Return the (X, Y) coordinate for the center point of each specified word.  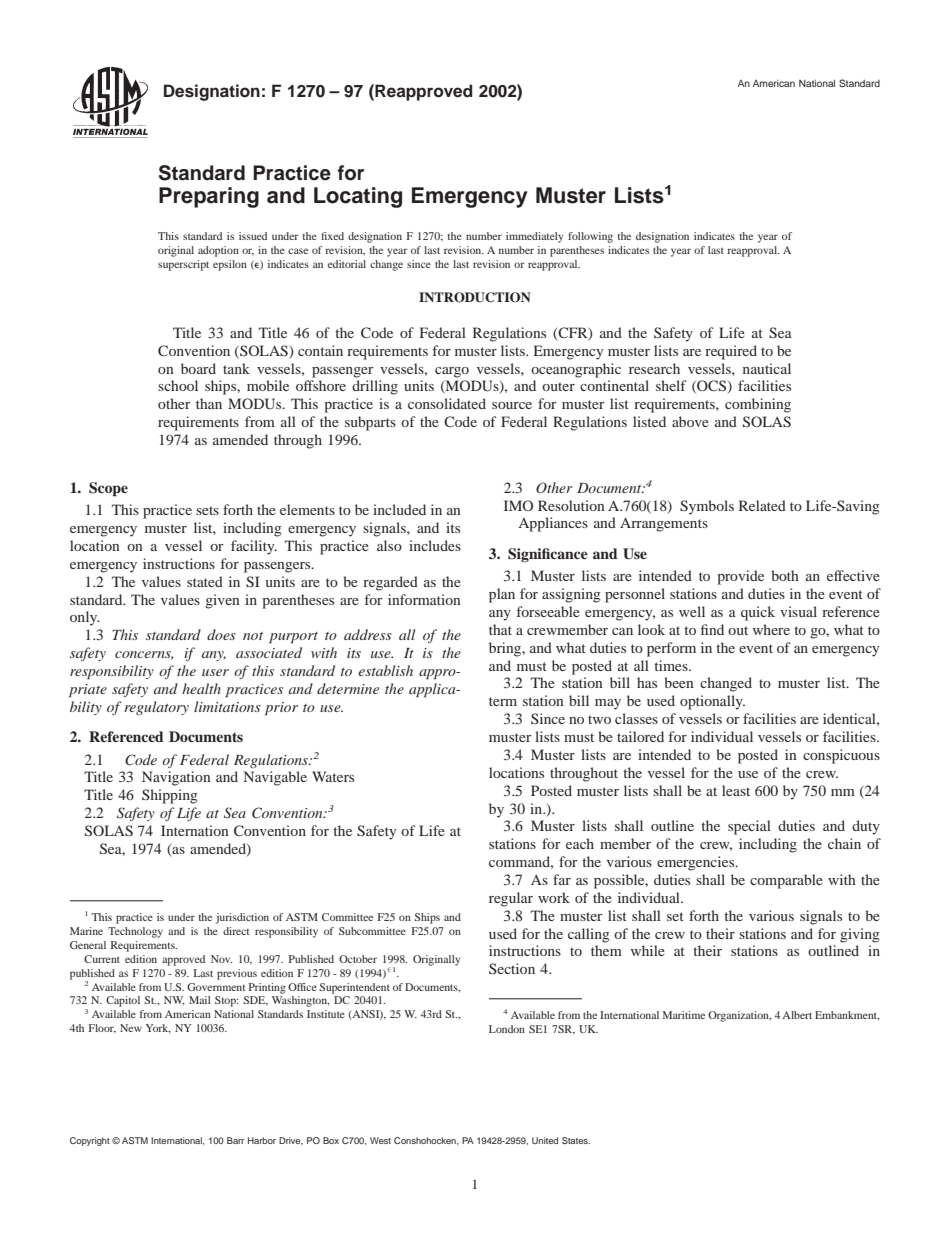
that (500, 629)
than (209, 403)
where (771, 629)
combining (758, 405)
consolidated (447, 403)
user (215, 672)
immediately (534, 237)
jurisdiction (242, 918)
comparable (786, 881)
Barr (235, 1140)
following (590, 237)
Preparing (209, 197)
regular (511, 899)
